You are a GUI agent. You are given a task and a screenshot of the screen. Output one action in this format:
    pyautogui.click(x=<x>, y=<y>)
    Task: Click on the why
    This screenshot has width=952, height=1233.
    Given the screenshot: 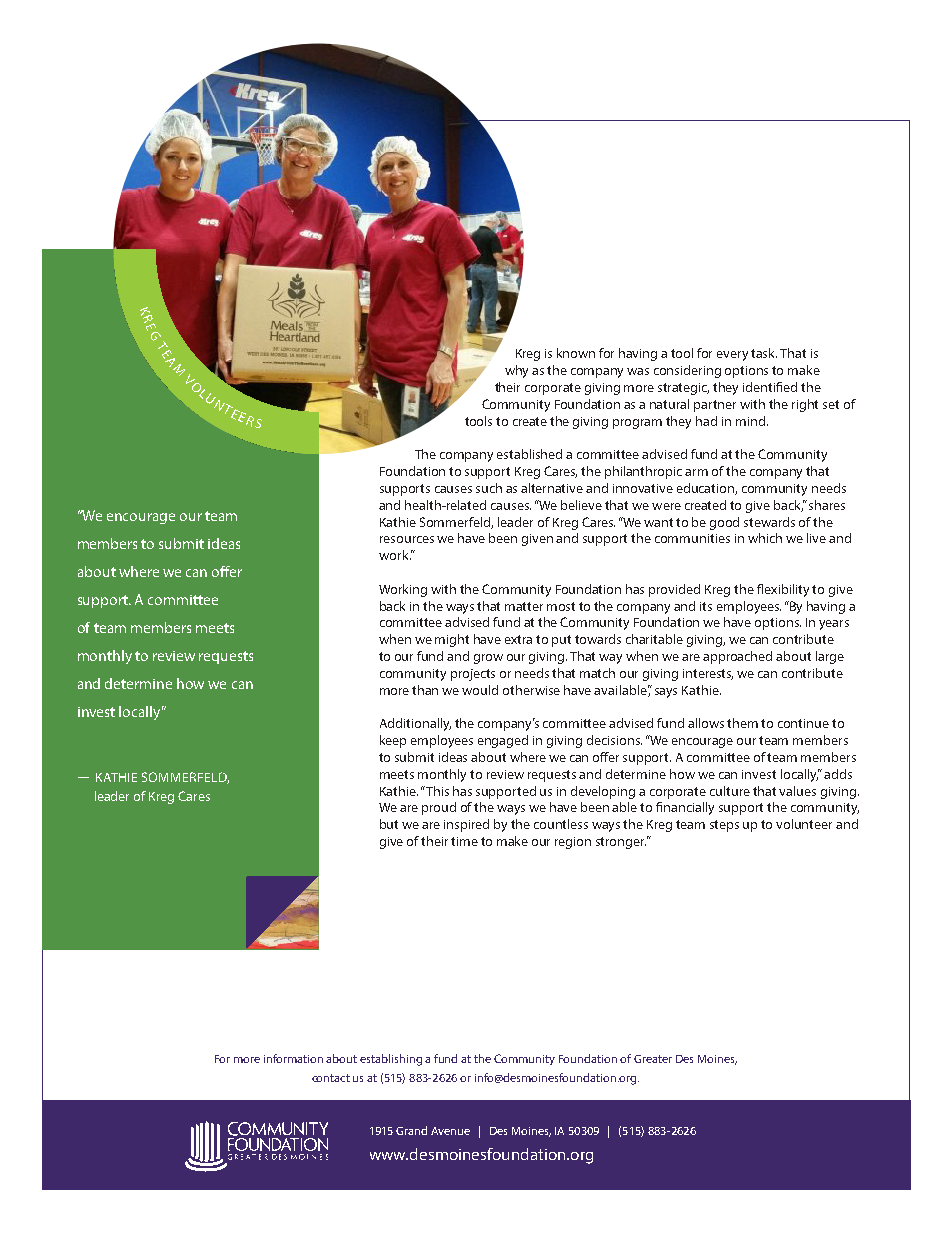 What is the action you would take?
    pyautogui.click(x=516, y=371)
